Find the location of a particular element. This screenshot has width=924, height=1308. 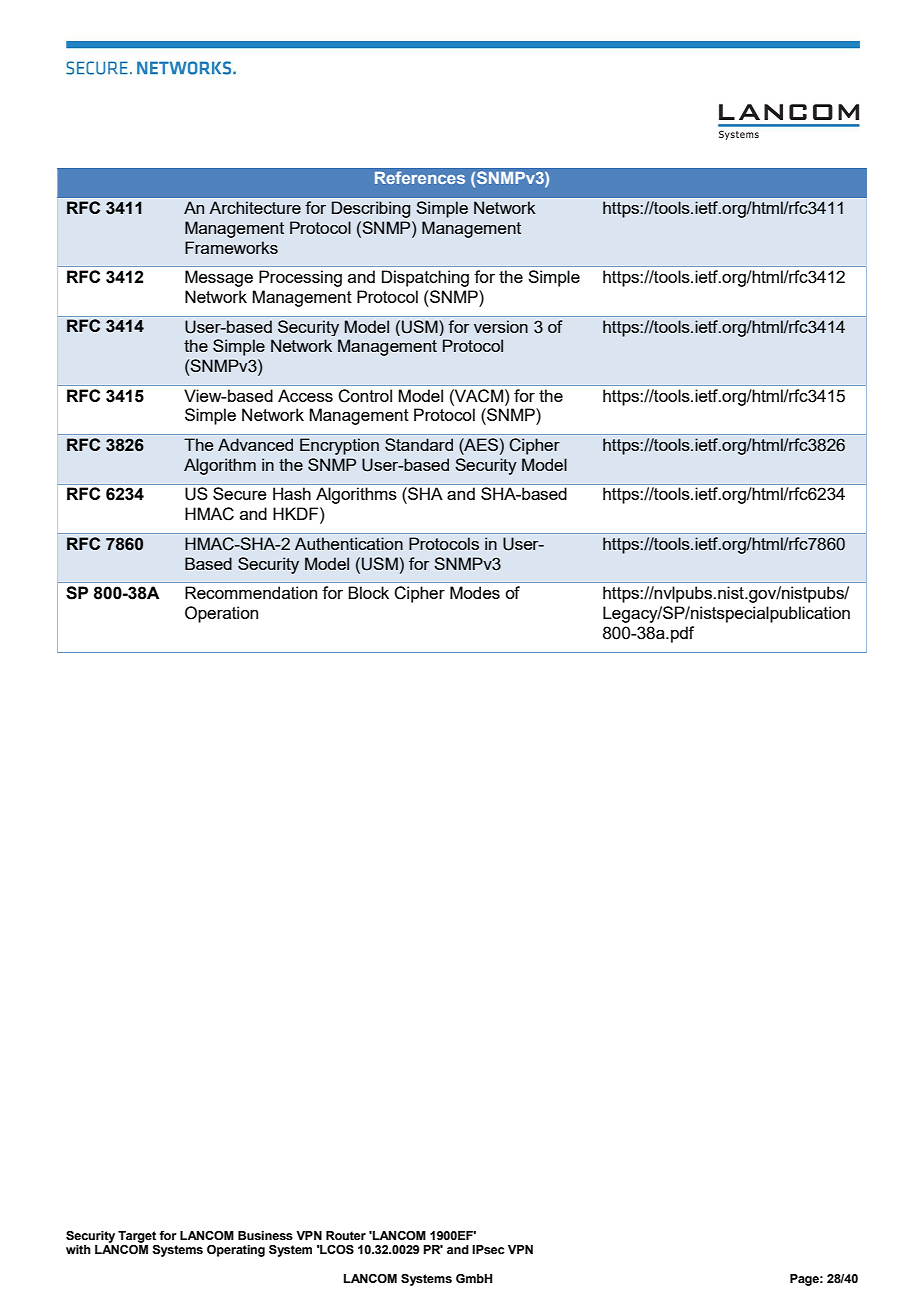

Frameworks is located at coordinates (231, 247).
